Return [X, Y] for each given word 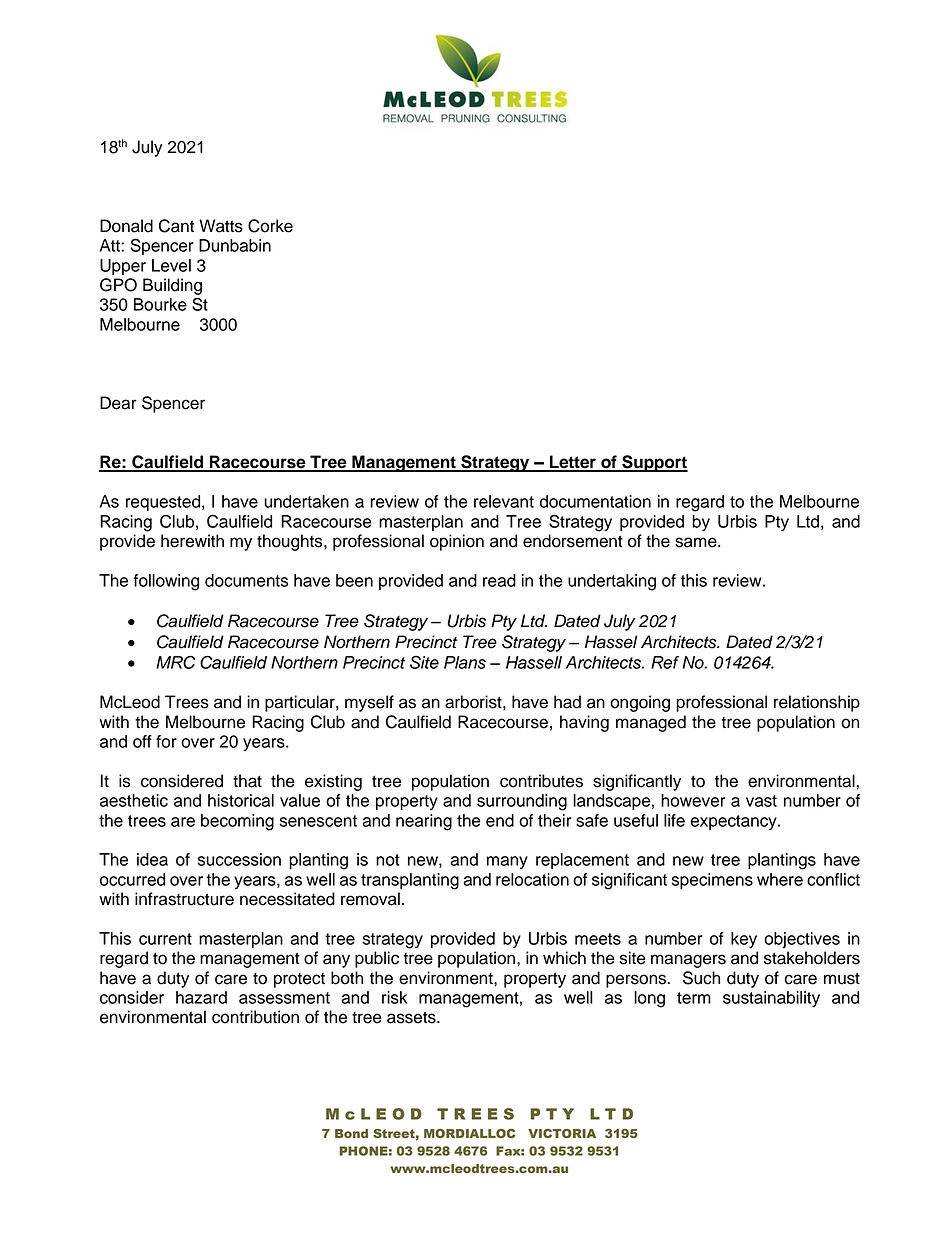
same [697, 542]
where [780, 879]
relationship [817, 703]
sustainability [771, 999]
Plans [465, 662]
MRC [175, 662]
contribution [255, 1017]
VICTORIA [562, 1133]
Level [171, 265]
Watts [221, 226]
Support [654, 463]
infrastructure [184, 899]
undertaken [306, 501]
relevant [504, 501]
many [507, 862]
